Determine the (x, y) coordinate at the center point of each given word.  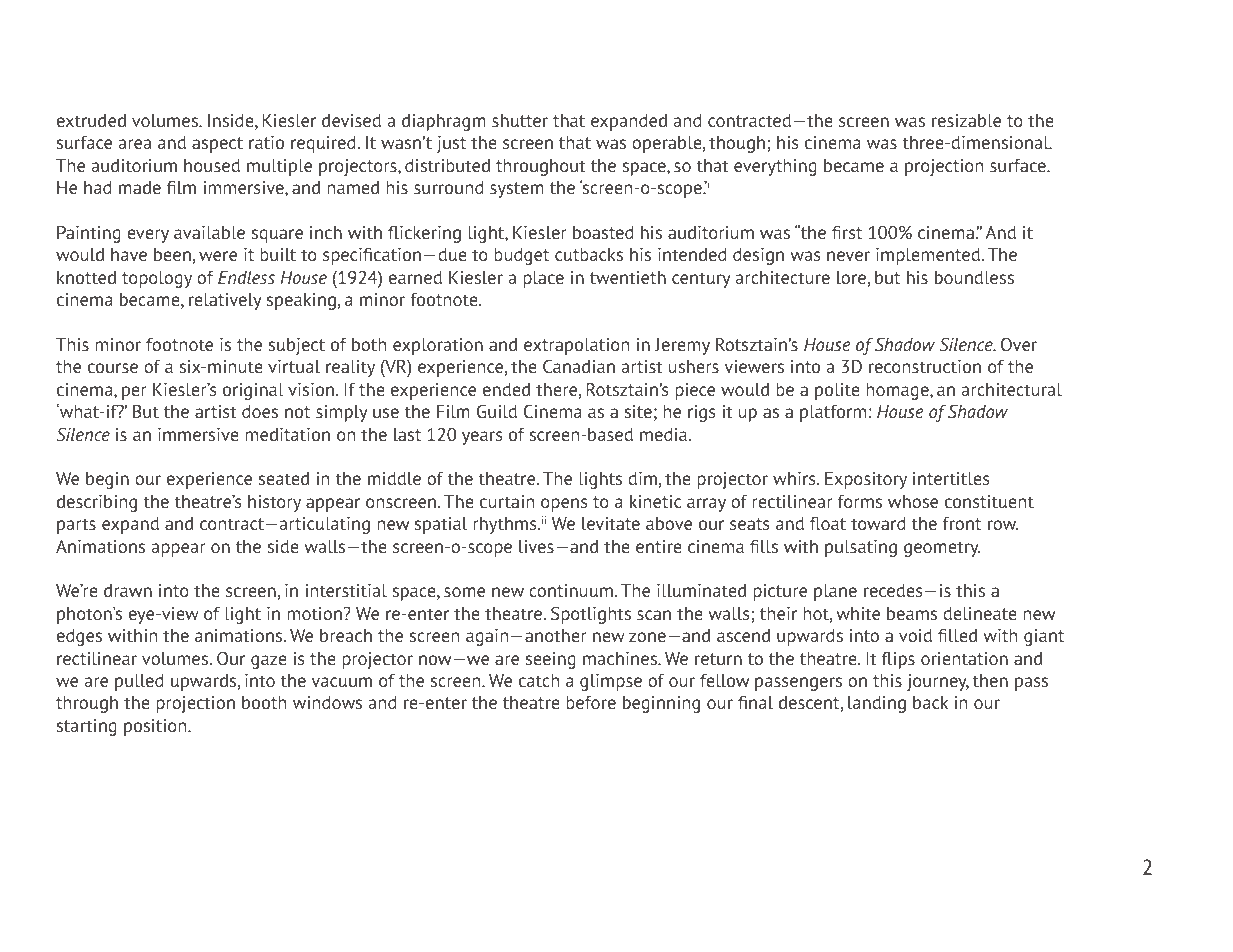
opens (564, 505)
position (156, 727)
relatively (225, 301)
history (274, 503)
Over (1019, 344)
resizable (966, 120)
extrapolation (576, 346)
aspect (217, 145)
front (962, 523)
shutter (520, 120)
